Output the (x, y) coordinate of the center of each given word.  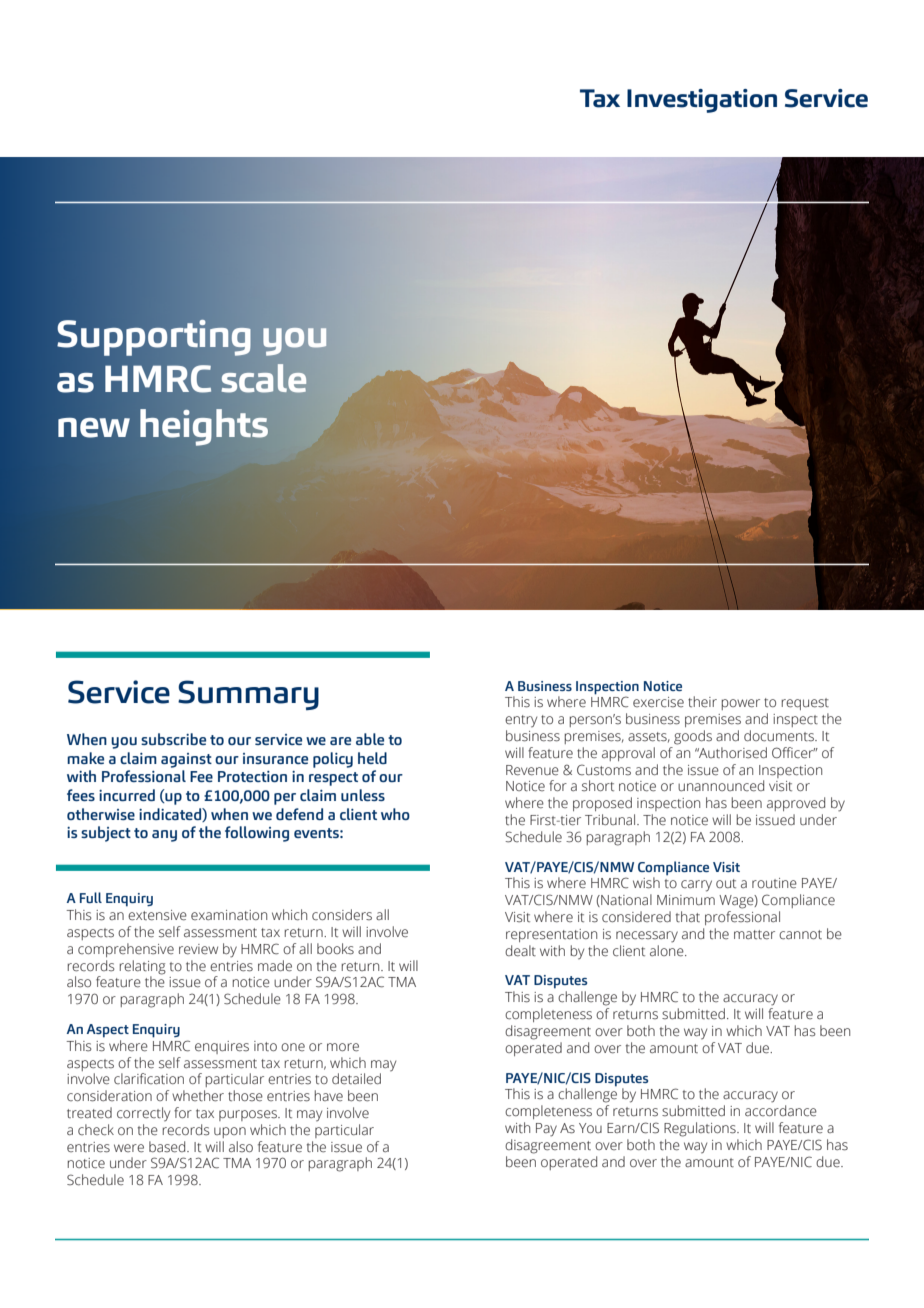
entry (521, 721)
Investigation (702, 101)
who (395, 814)
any (164, 836)
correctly (143, 1114)
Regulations (701, 1129)
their (702, 701)
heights (204, 427)
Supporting (154, 337)
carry (696, 886)
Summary (248, 695)
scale (264, 378)
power (740, 704)
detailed (356, 1079)
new (94, 428)
